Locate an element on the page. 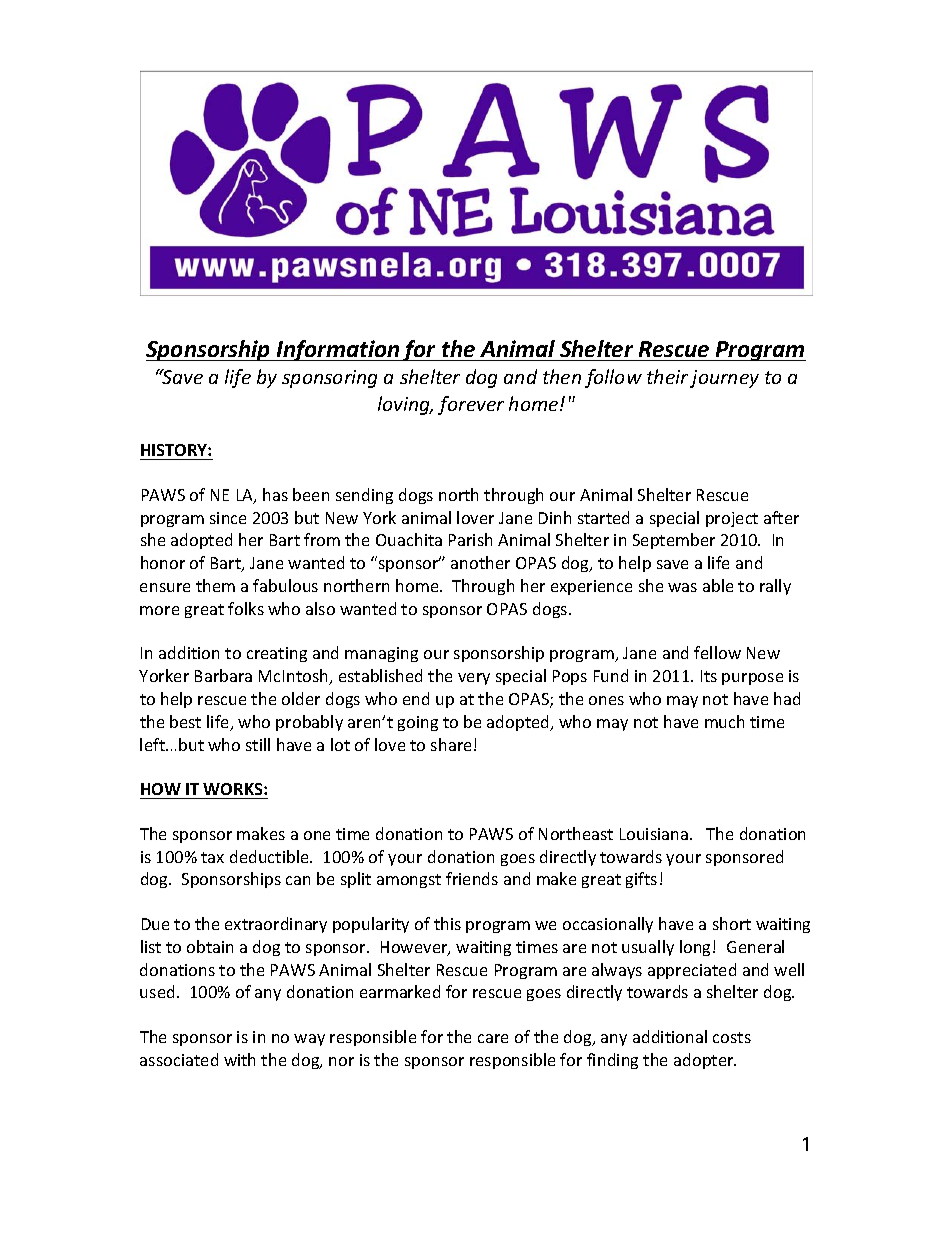 This document has width=952, height=1233. forever is located at coordinates (471, 405).
